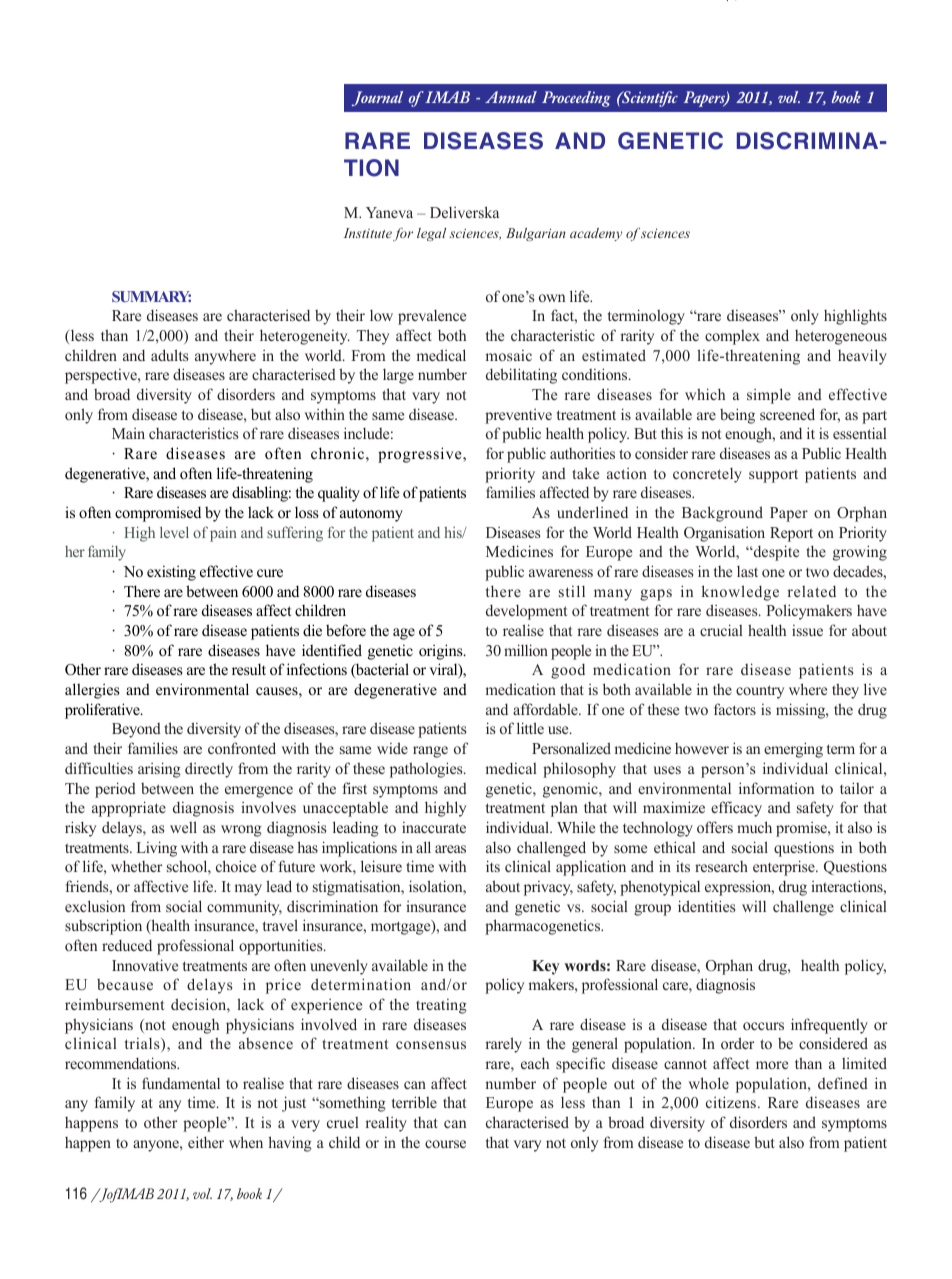 Image resolution: width=952 pixels, height=1279 pixels. Describe the element at coordinates (171, 573) in the screenshot. I see `existing` at that location.
